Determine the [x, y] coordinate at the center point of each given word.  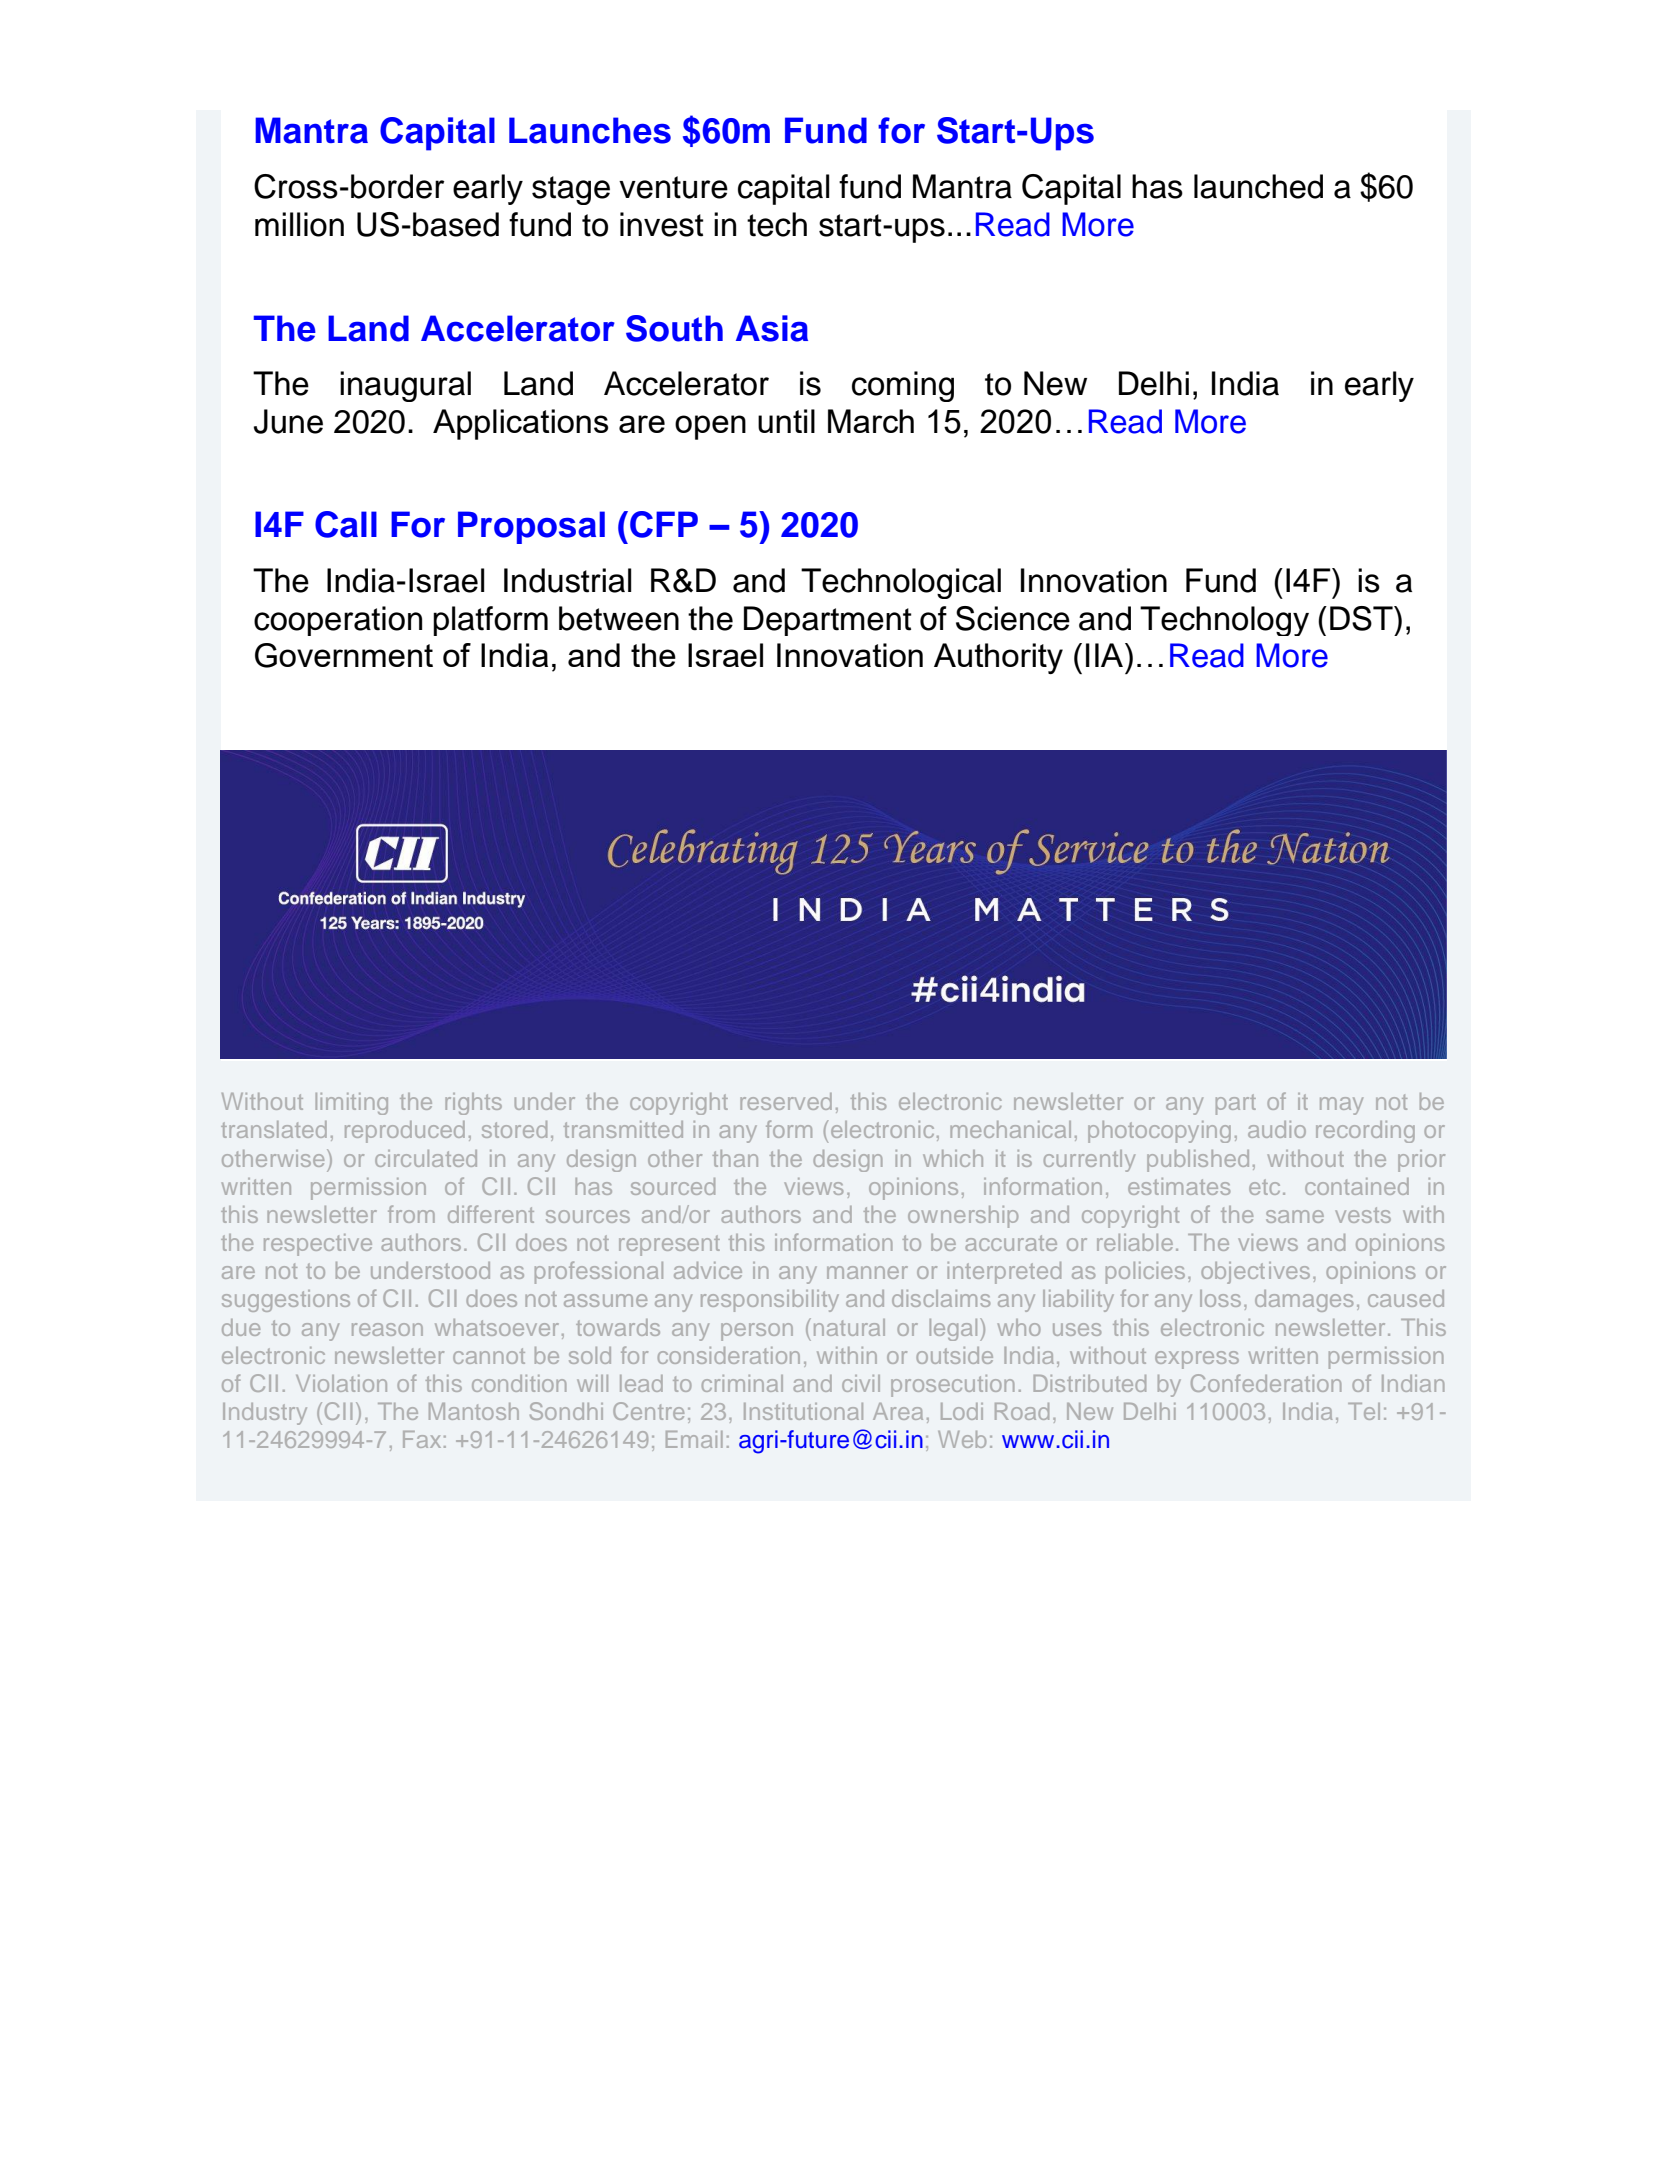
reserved [786, 1101]
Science [1013, 618]
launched [1258, 186]
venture [673, 187]
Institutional [803, 1411]
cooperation [338, 621]
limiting [352, 1104]
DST [1362, 618]
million [299, 224]
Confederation [1266, 1383]
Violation [341, 1383]
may [1341, 1106]
